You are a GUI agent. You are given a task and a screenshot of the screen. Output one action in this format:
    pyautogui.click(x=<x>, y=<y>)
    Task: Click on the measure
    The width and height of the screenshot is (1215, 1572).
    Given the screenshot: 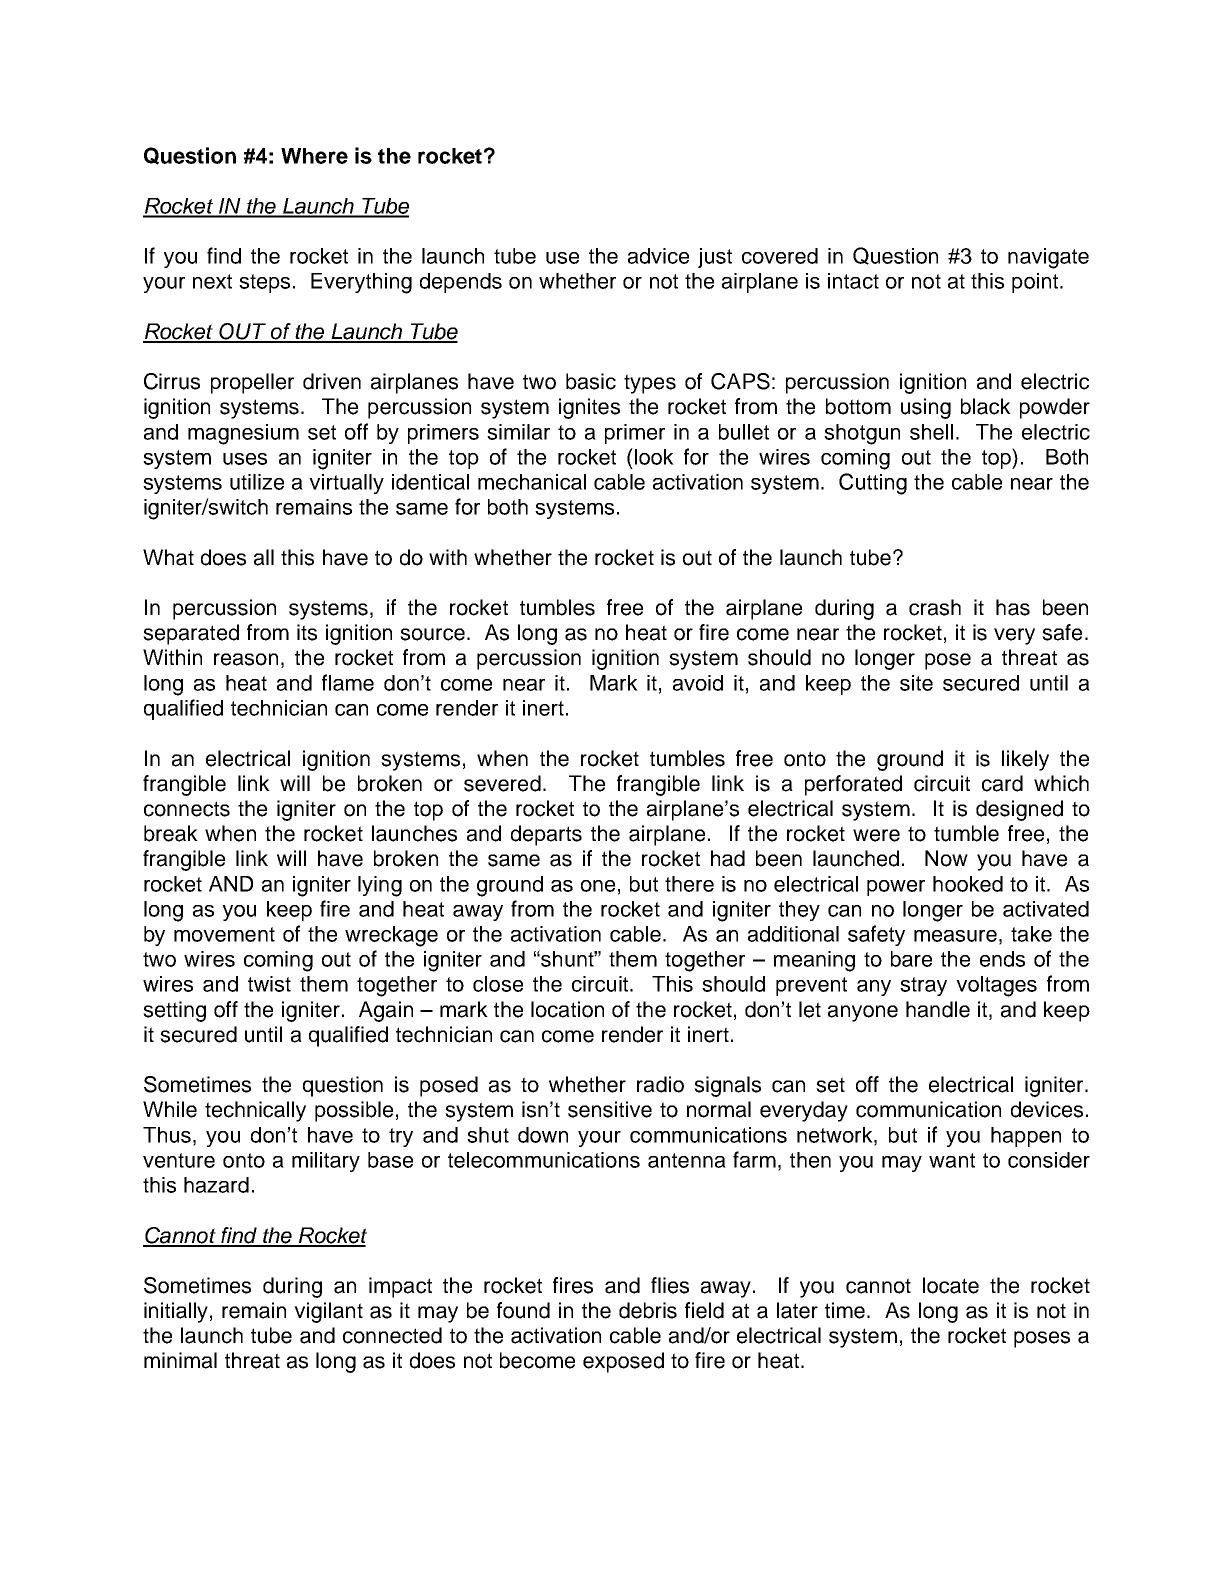 What is the action you would take?
    pyautogui.click(x=955, y=936)
